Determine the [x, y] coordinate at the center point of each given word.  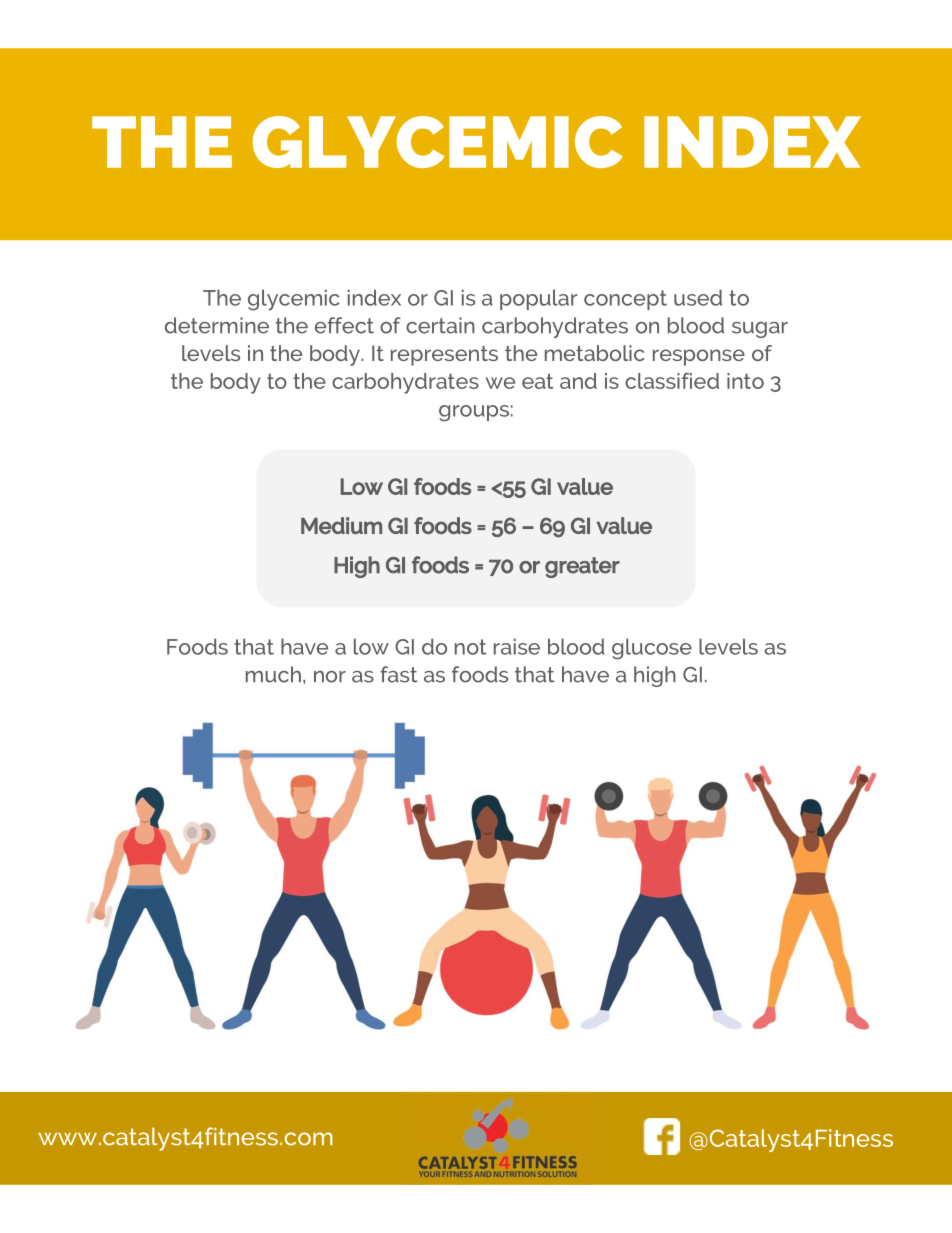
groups [474, 413]
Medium [341, 525]
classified [672, 381]
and [578, 381]
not [470, 647]
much [273, 674]
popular [538, 299]
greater [582, 567]
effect [344, 325]
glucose [652, 649]
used [698, 297]
